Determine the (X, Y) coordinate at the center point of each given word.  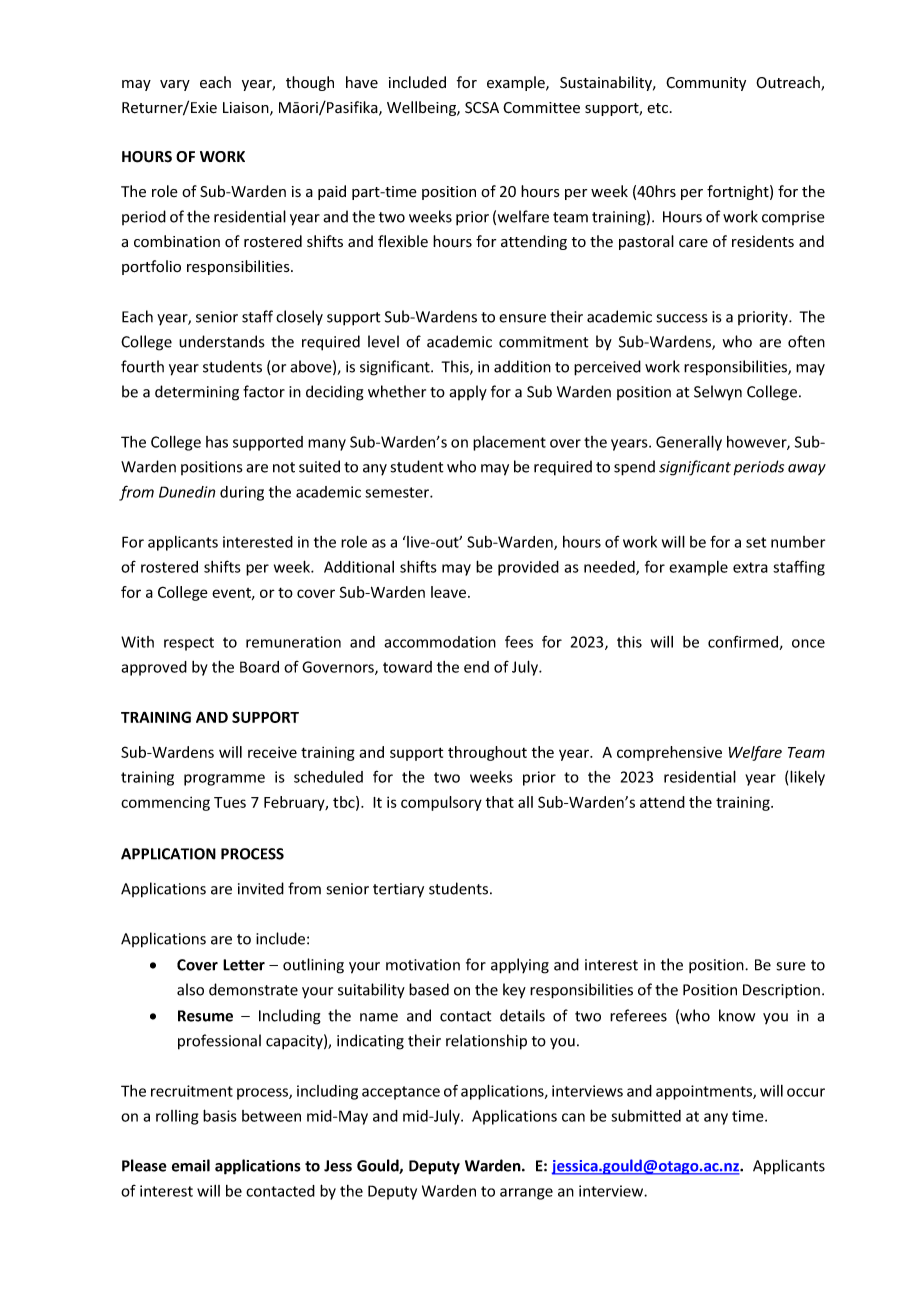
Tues (230, 802)
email (191, 1165)
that (500, 802)
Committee (541, 108)
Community (706, 84)
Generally (689, 443)
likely (807, 778)
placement (509, 443)
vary (175, 85)
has (217, 442)
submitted (646, 1115)
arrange (526, 1194)
